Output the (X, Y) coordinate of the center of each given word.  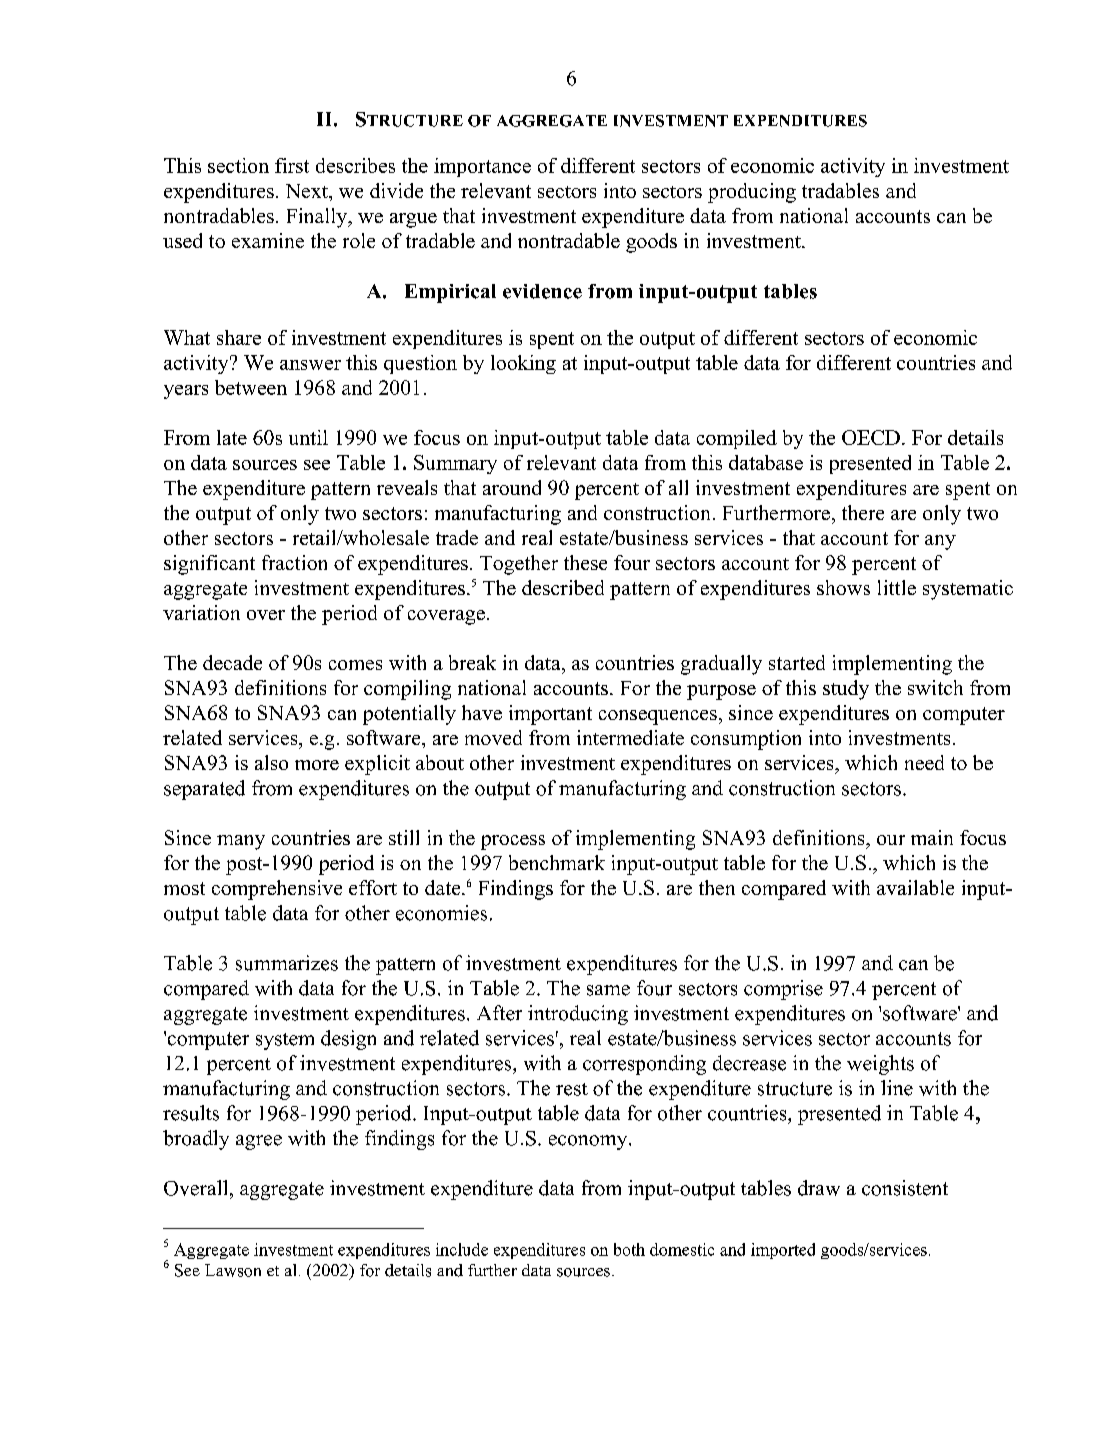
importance (482, 167)
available (915, 887)
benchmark (557, 862)
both (629, 1249)
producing (752, 193)
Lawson (233, 1270)
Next (308, 191)
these (585, 562)
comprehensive (277, 890)
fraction (294, 562)
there (863, 512)
